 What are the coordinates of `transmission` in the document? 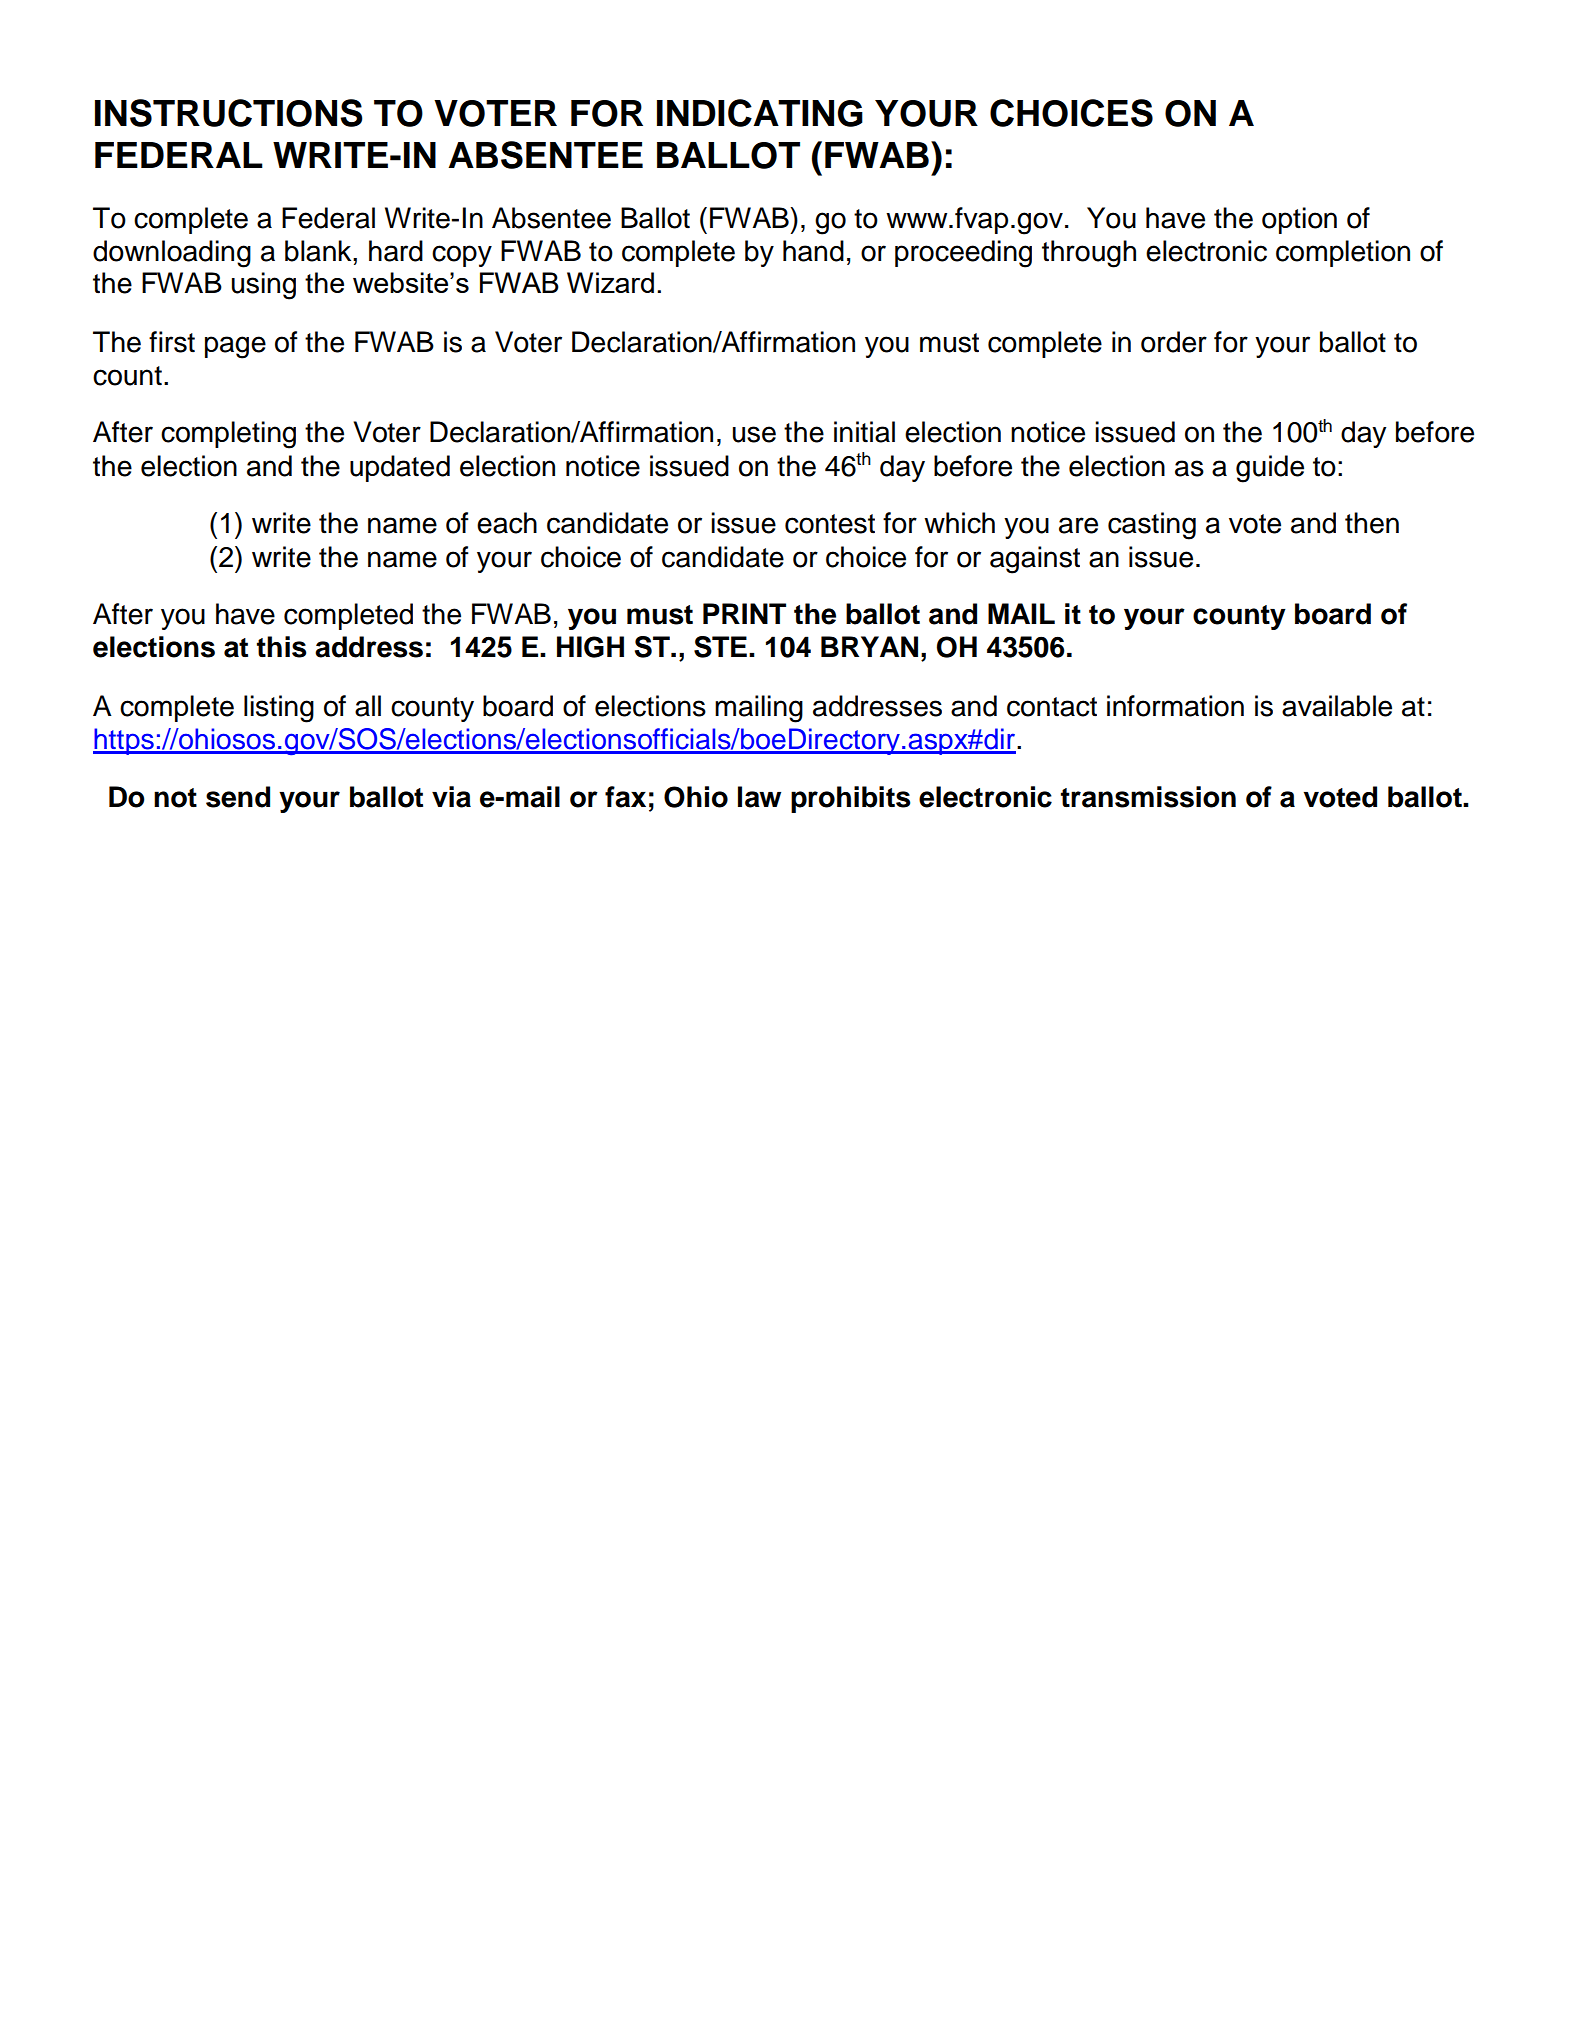 It's located at (1148, 797).
